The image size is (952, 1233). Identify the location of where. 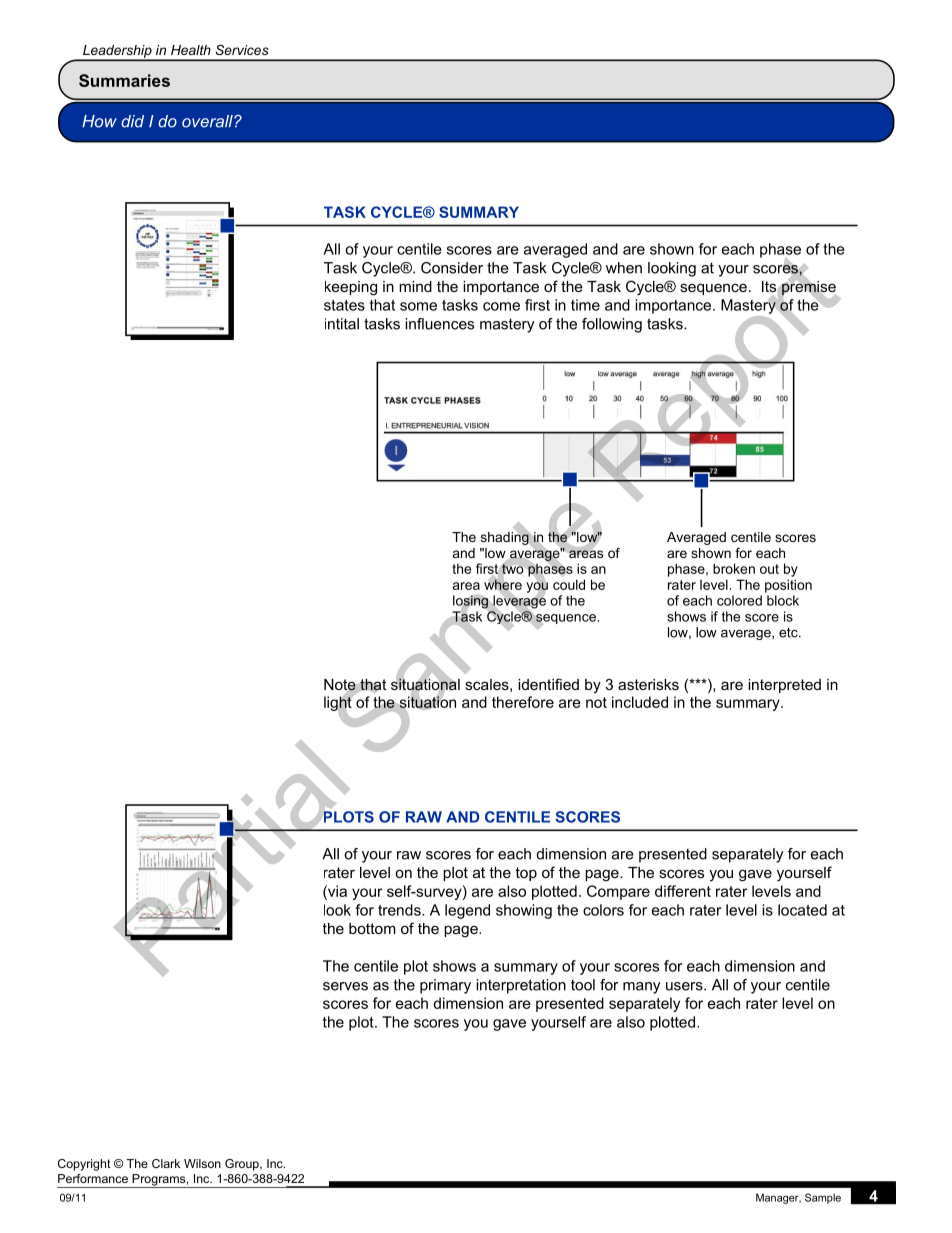
(503, 584).
